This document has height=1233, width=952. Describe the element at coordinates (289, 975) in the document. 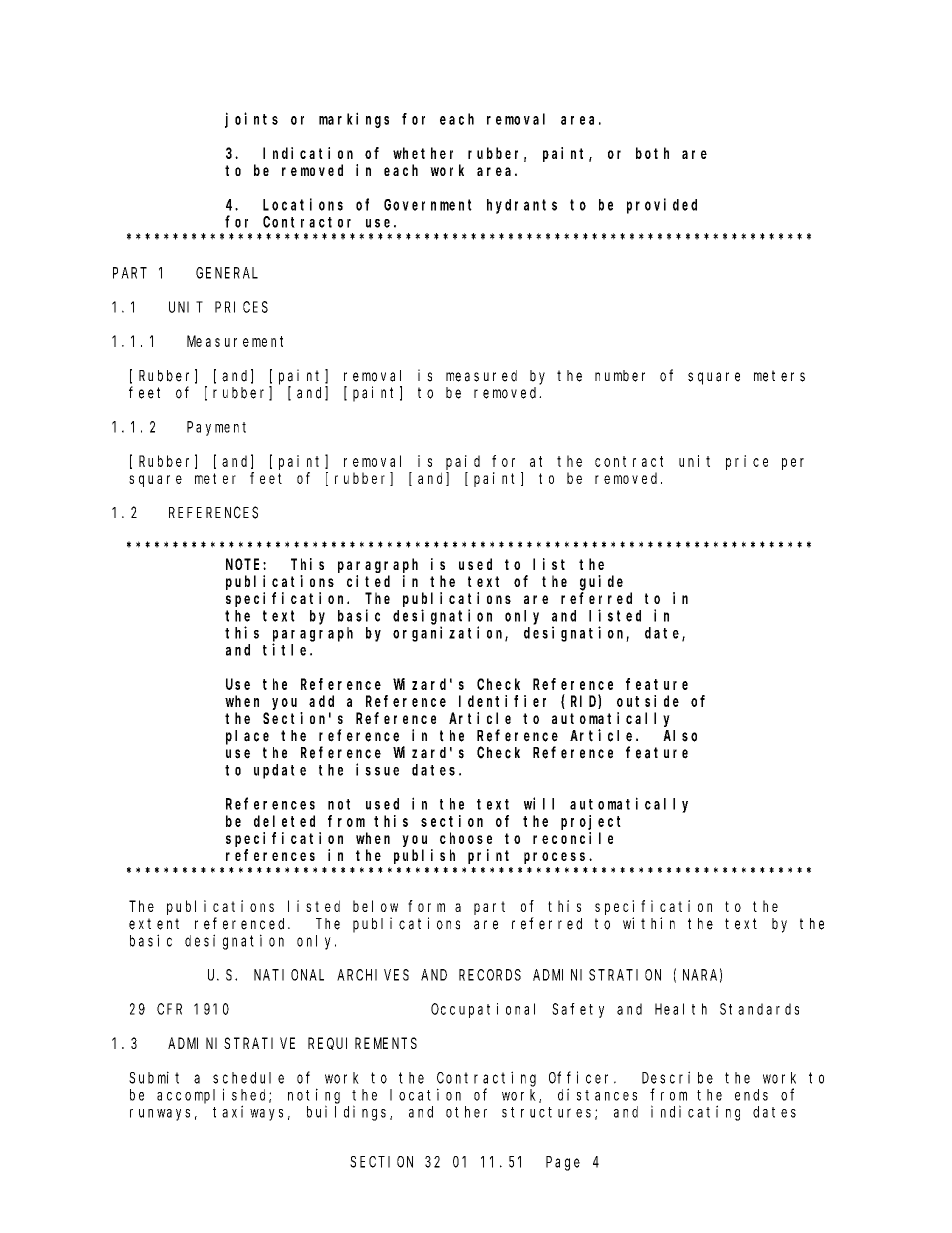

I see `NATIONAL` at that location.
